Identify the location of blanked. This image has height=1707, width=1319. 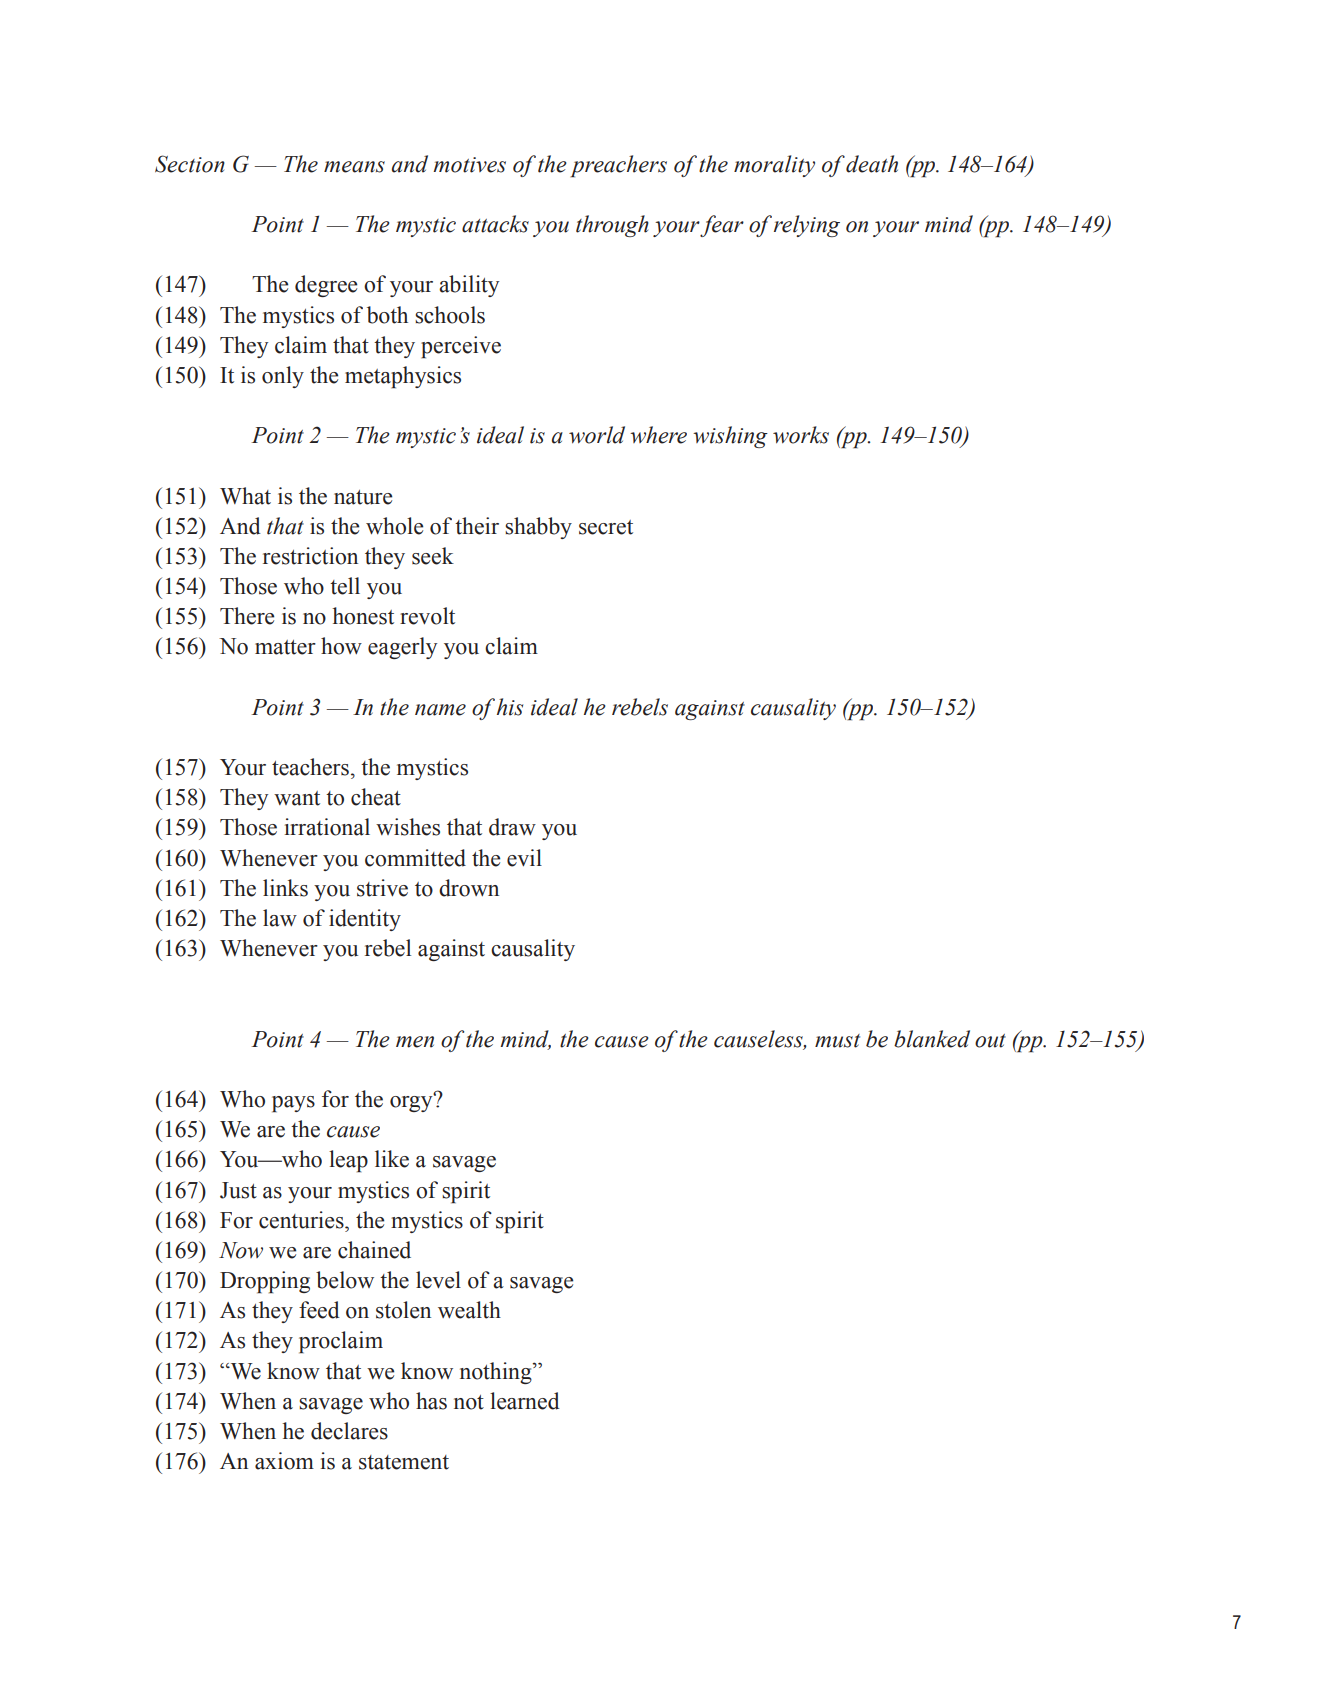
(932, 1039).
